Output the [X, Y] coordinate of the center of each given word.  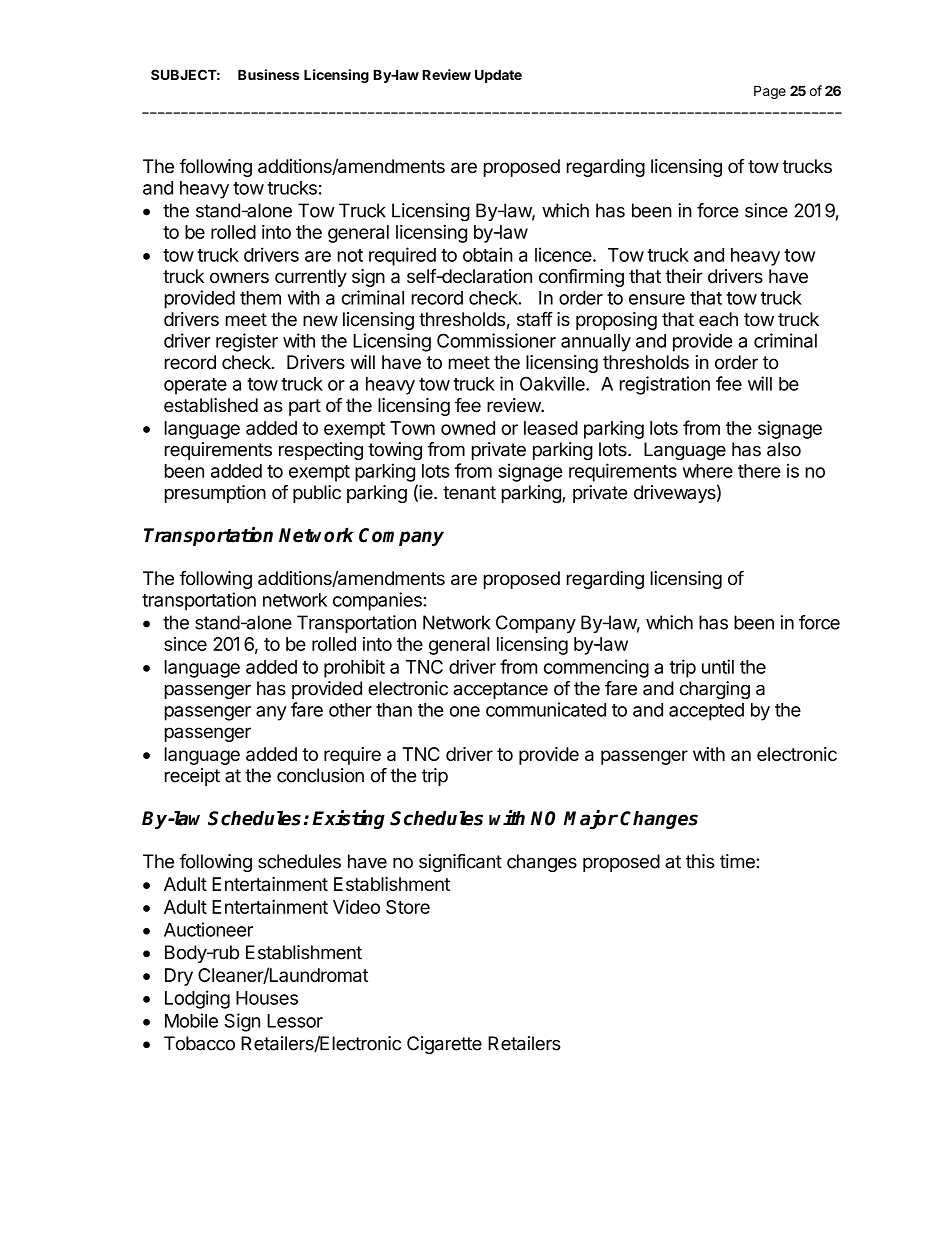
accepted [706, 712]
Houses [267, 998]
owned [468, 428]
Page [770, 92]
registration [665, 385]
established [211, 405]
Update [498, 76]
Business [268, 74]
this [700, 861]
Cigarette [444, 1045]
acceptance [500, 690]
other [350, 710]
